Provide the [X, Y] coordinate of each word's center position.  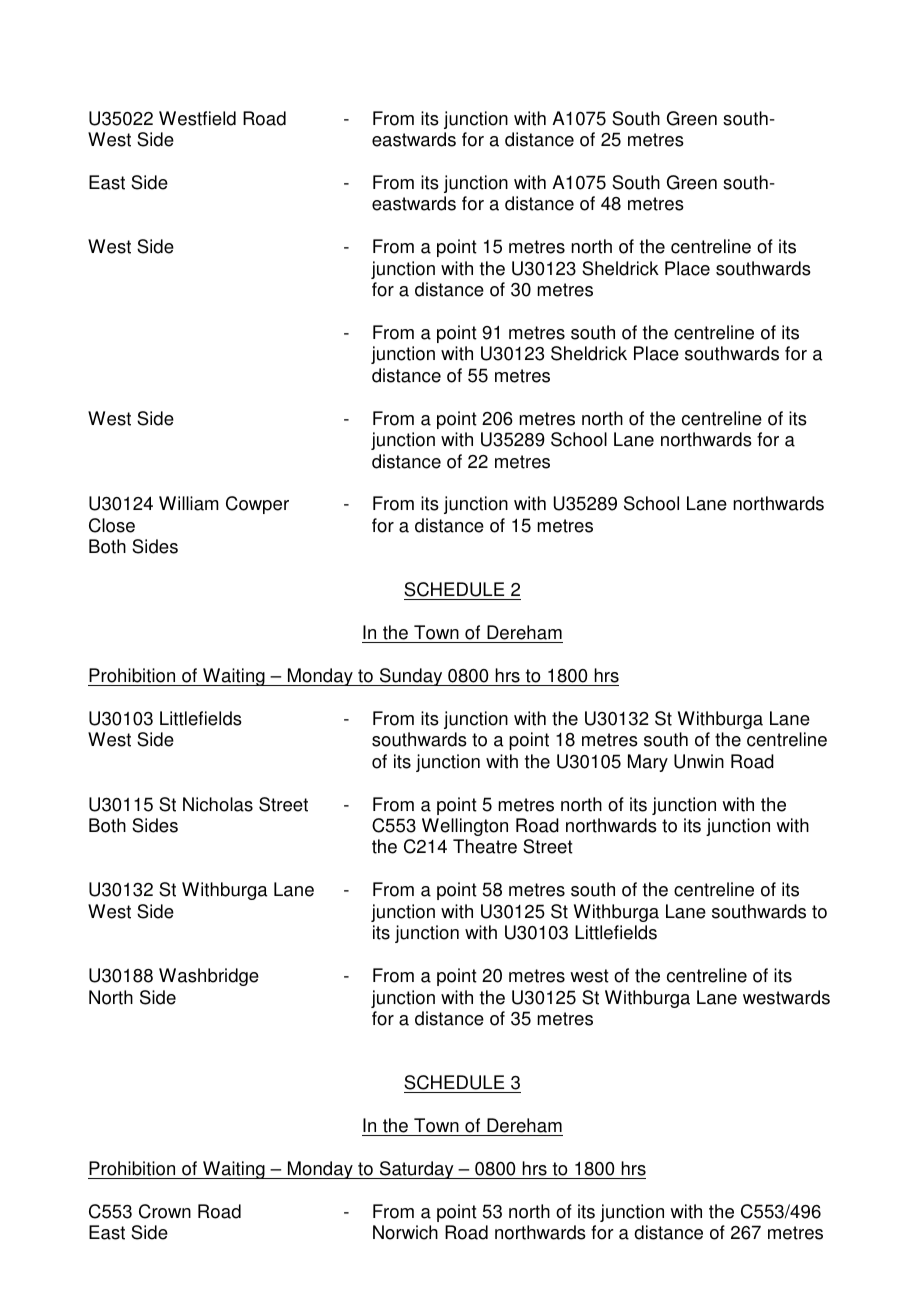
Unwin [699, 761]
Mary [648, 763]
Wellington [465, 827]
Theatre [485, 846]
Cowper [257, 505]
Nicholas [218, 804]
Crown [165, 1211]
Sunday [411, 677]
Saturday [416, 1170]
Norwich [405, 1232]
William [189, 503]
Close [112, 525]
